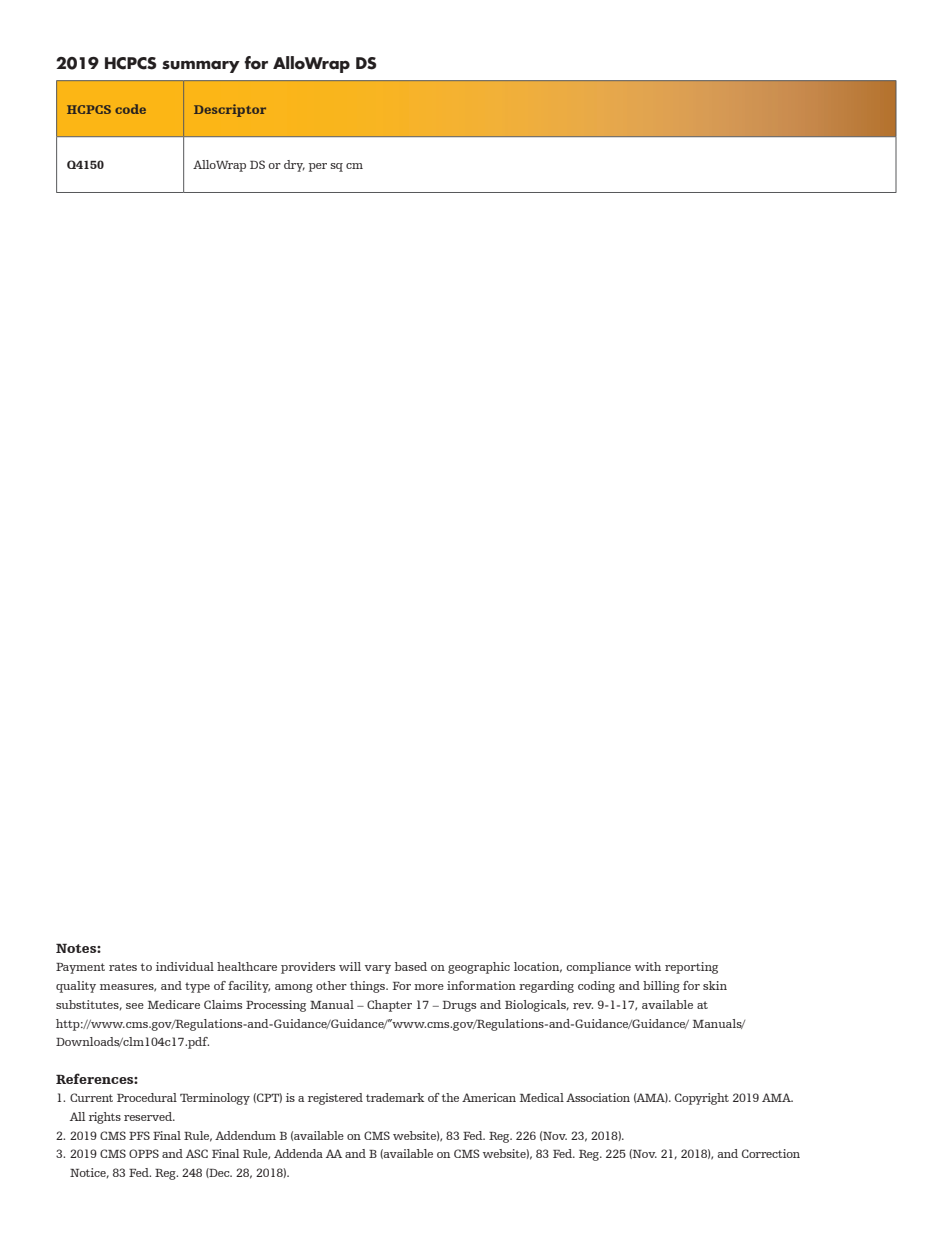 This page has height=1233, width=952. What do you see at coordinates (201, 66) in the page?
I see `summary` at bounding box center [201, 66].
